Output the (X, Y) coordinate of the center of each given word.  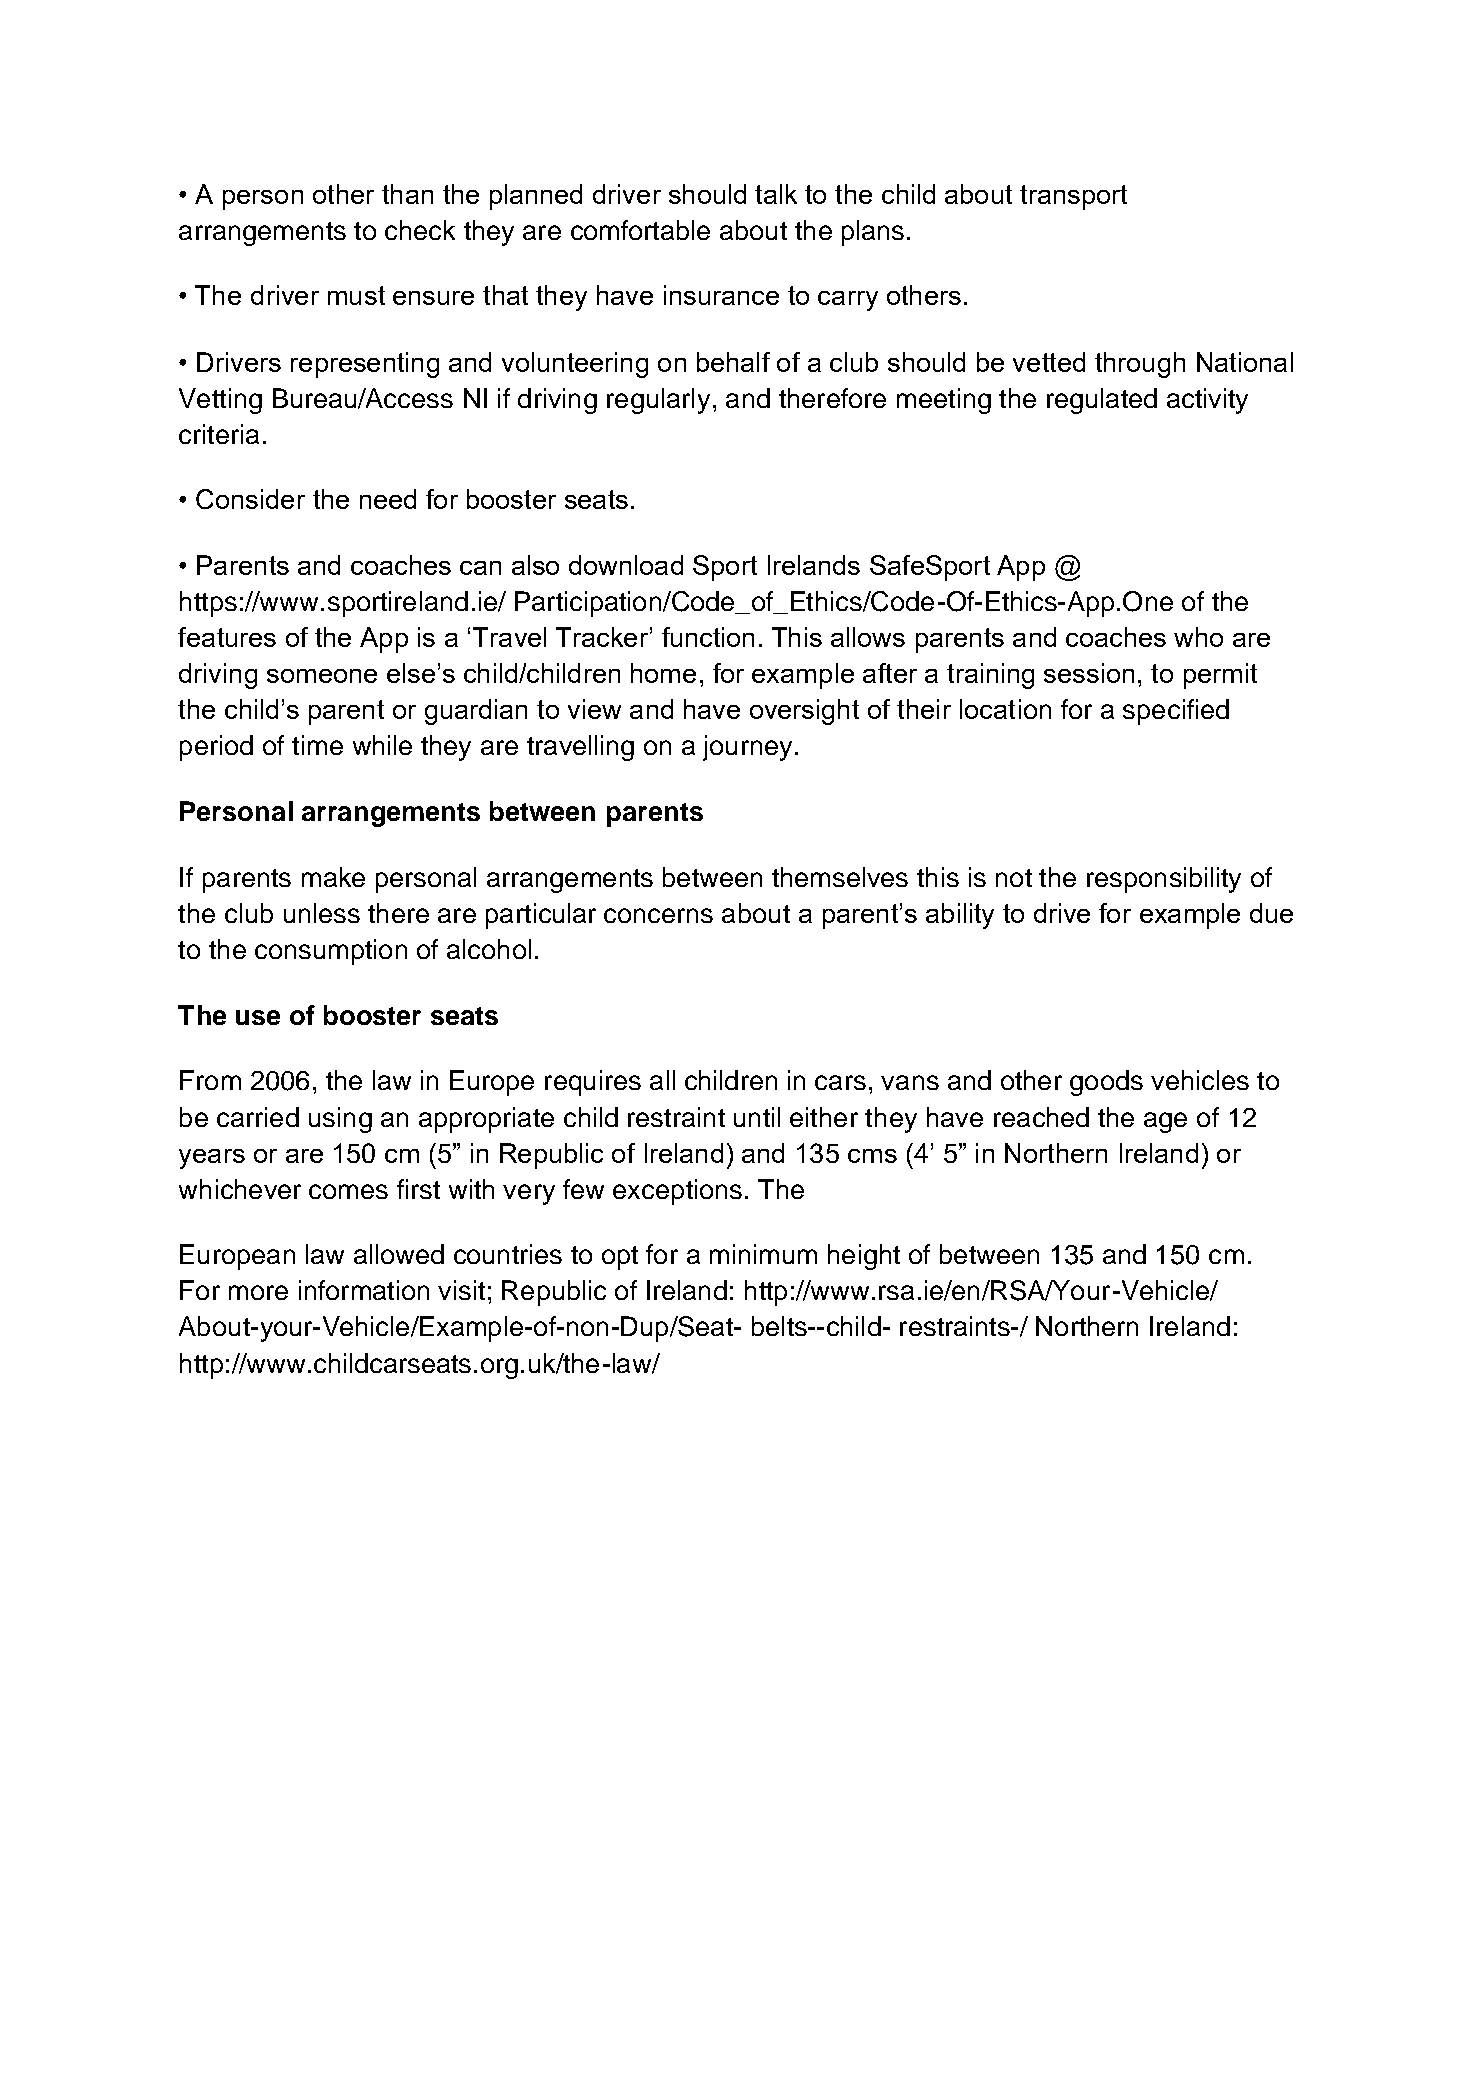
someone (322, 676)
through (1140, 365)
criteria (219, 434)
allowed (399, 1254)
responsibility (1164, 880)
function (708, 637)
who (1198, 637)
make (333, 877)
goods (1106, 1083)
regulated (1102, 401)
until (757, 1117)
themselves (840, 877)
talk (776, 194)
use (258, 1017)
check (420, 230)
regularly (658, 401)
